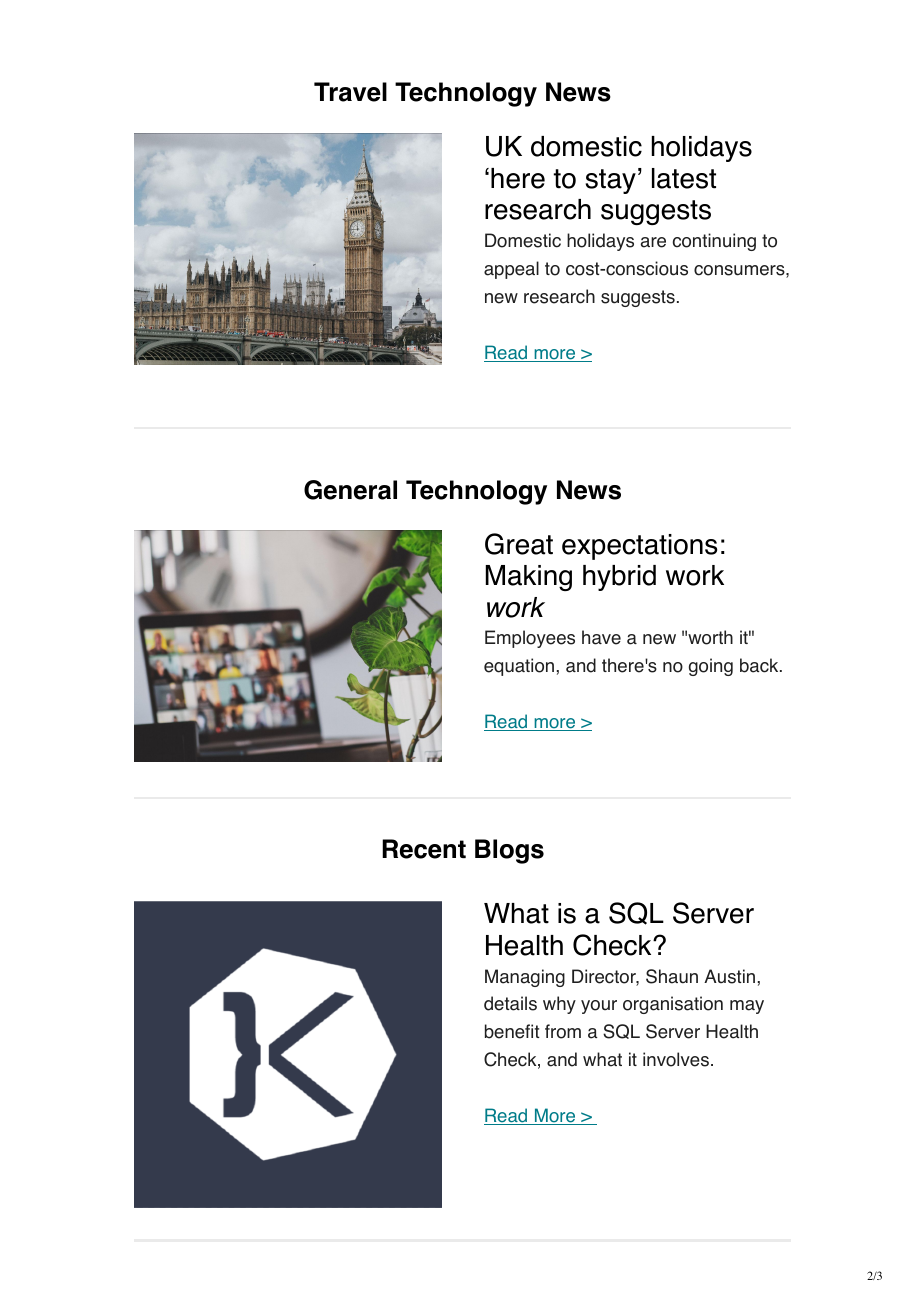 This image has height=1307, width=924. Describe the element at coordinates (519, 667) in the image. I see `equation` at that location.
